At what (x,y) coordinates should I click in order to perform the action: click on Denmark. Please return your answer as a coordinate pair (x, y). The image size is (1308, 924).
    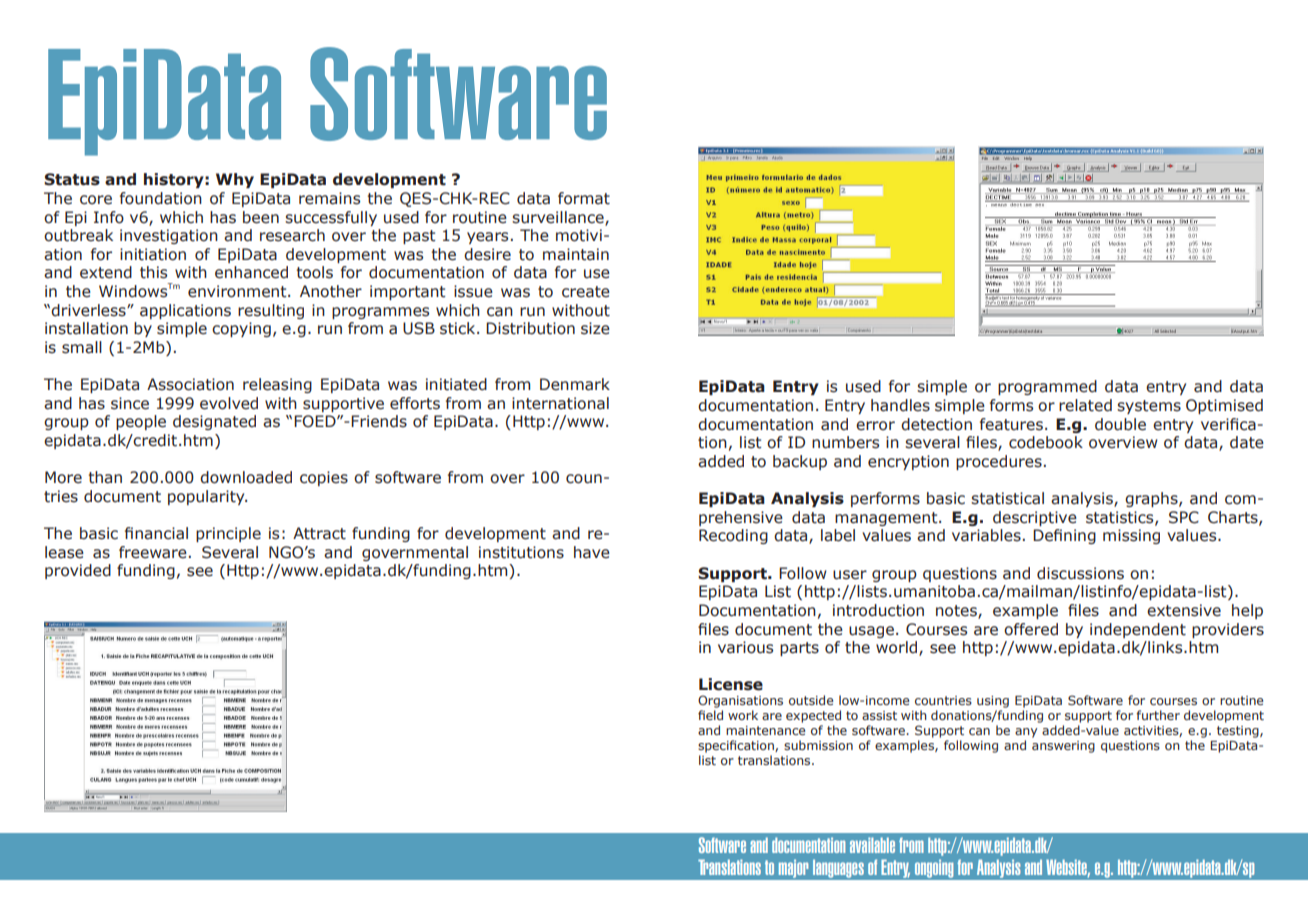
    Looking at the image, I should click on (575, 384).
